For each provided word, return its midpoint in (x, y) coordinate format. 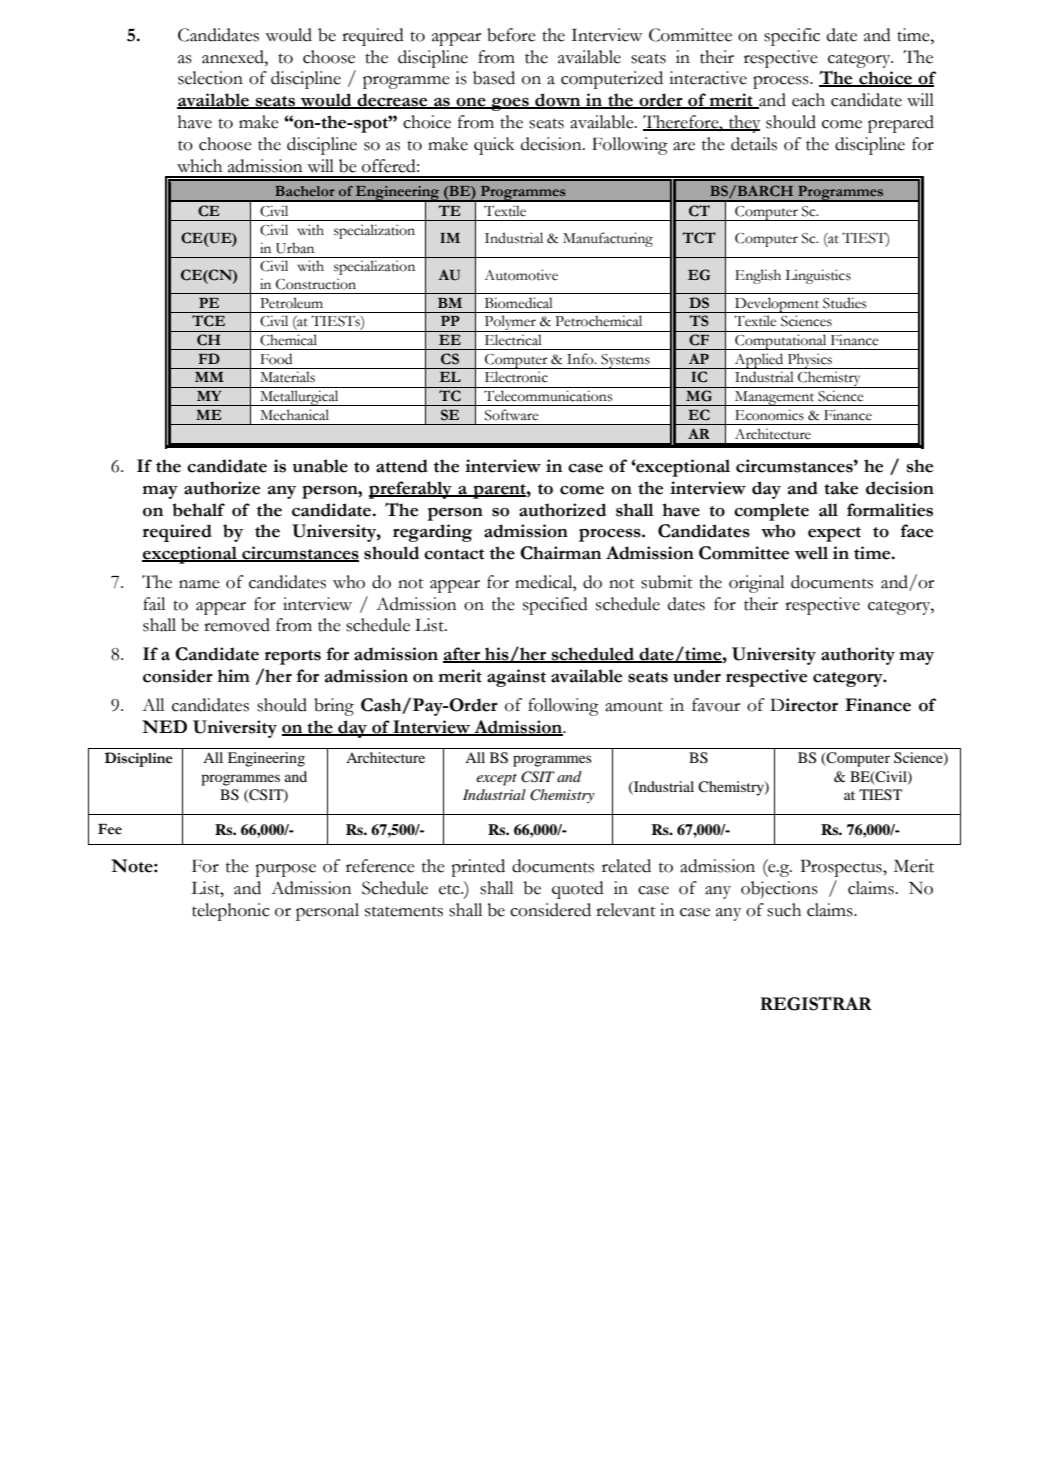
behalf (198, 510)
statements (404, 911)
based (494, 78)
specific (792, 37)
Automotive (521, 275)
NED (164, 727)
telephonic (231, 912)
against (516, 678)
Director (804, 705)
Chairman (560, 553)
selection (210, 78)
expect (834, 534)
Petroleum (291, 303)
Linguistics (818, 276)
